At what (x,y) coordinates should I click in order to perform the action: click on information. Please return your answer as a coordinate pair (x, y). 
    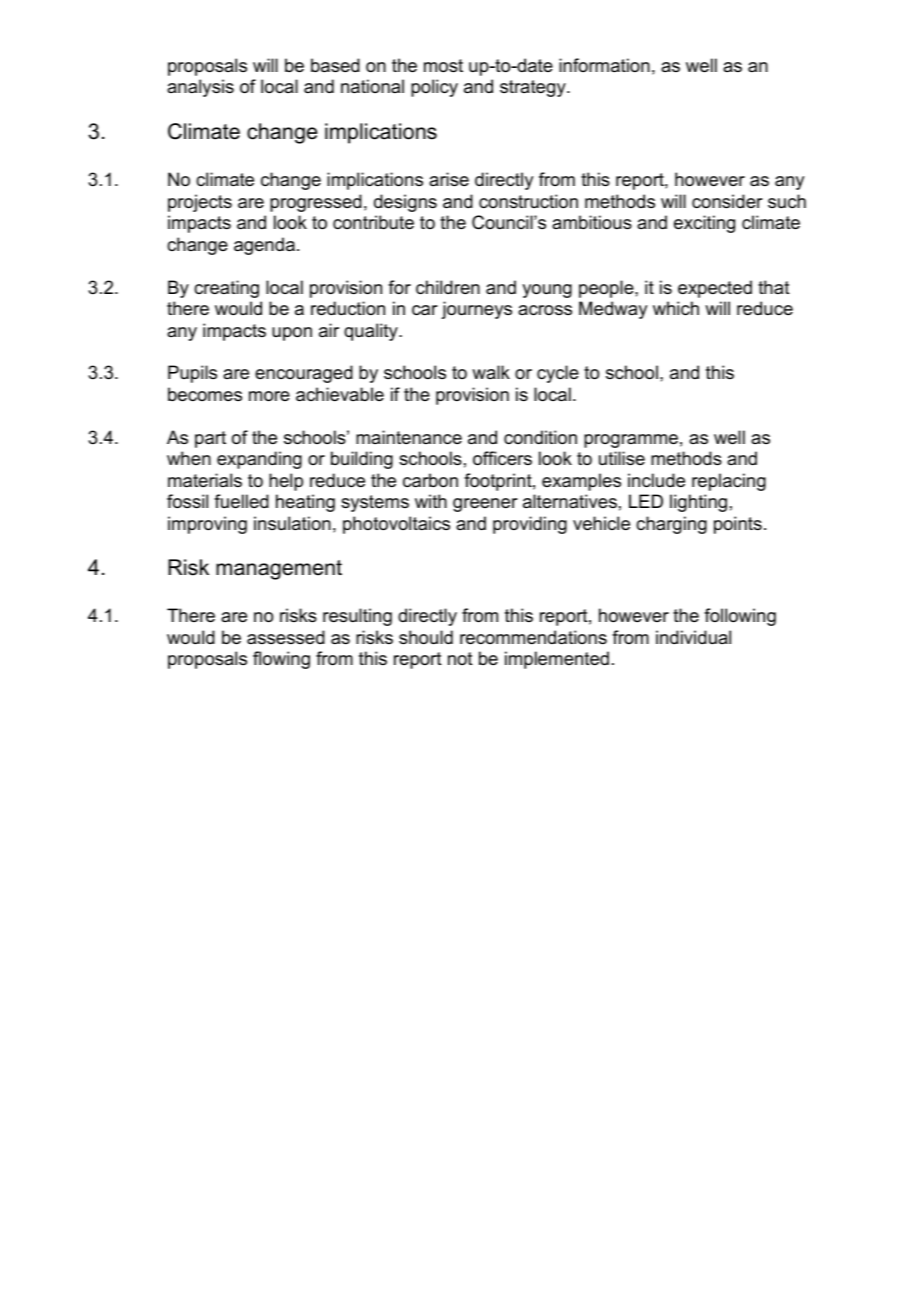
    Looking at the image, I should click on (604, 65).
